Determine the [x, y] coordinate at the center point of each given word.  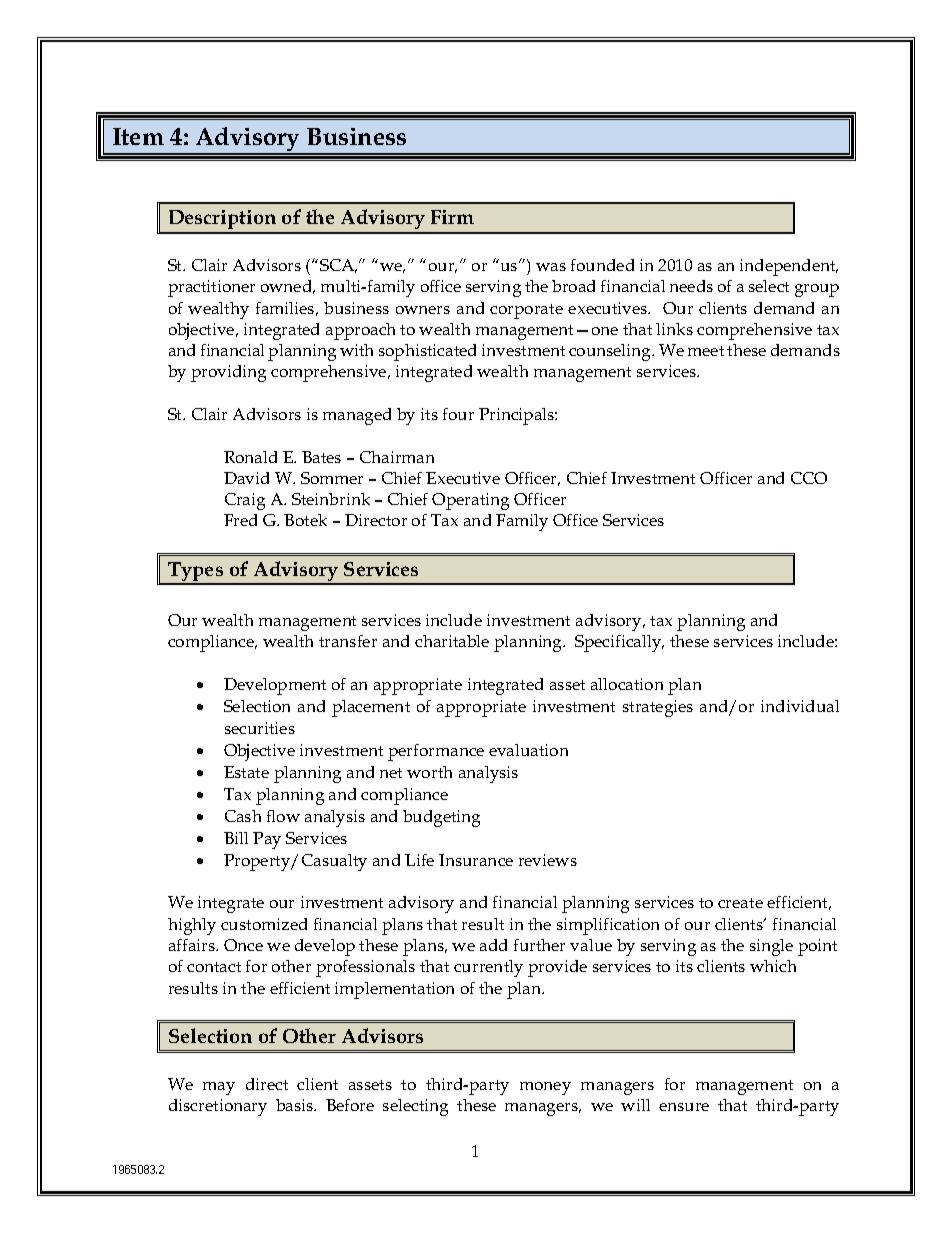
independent [789, 267]
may [219, 1088]
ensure [684, 1107]
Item [138, 136]
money [545, 1088]
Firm [452, 217]
